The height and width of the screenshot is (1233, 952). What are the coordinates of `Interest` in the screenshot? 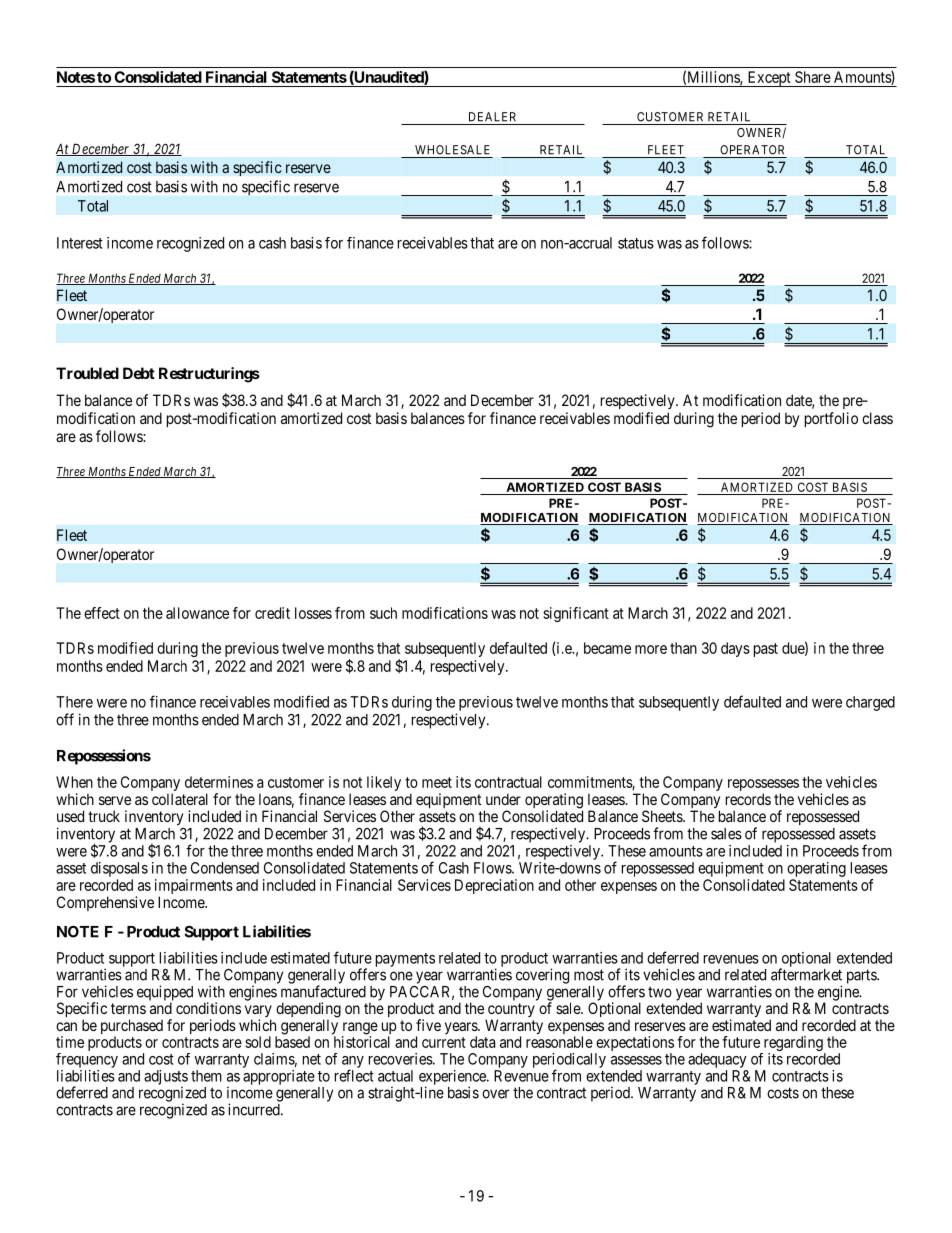 It's located at (80, 243).
